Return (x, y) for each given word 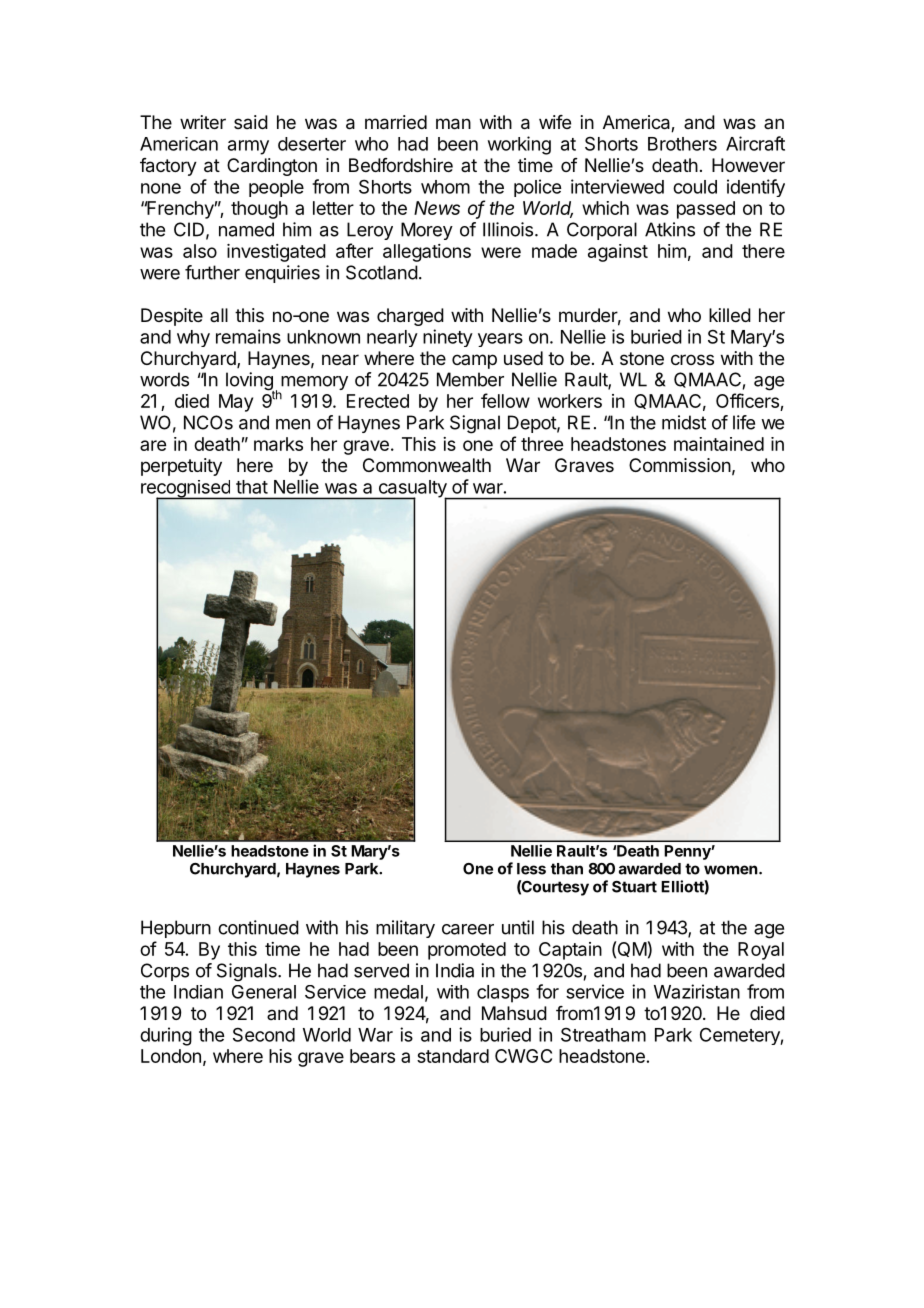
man (453, 124)
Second (264, 1034)
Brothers (682, 144)
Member (470, 379)
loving (250, 382)
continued (258, 927)
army (248, 147)
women (731, 870)
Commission (680, 465)
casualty (412, 490)
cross (692, 359)
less (531, 869)
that (252, 487)
